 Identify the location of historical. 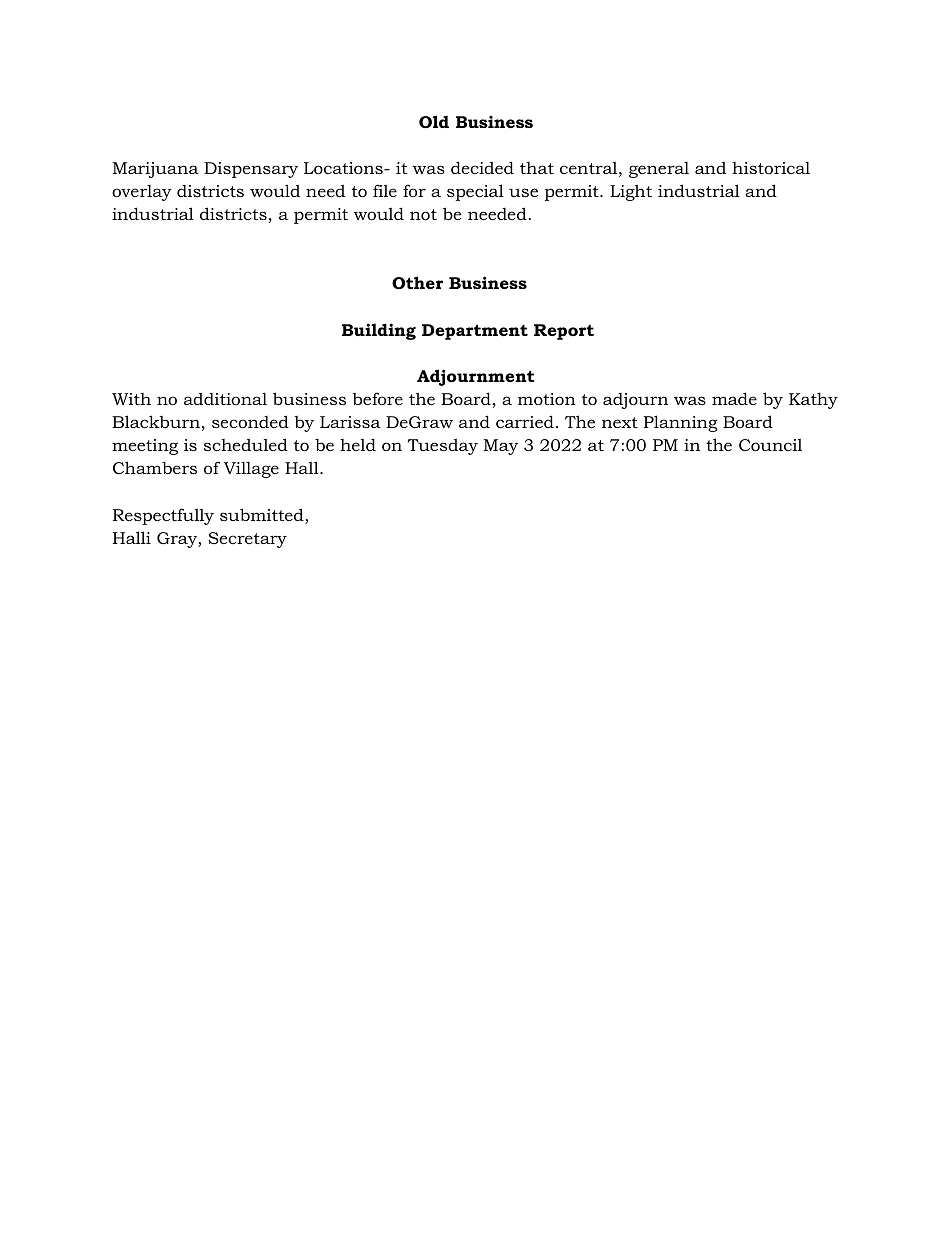
(771, 168).
